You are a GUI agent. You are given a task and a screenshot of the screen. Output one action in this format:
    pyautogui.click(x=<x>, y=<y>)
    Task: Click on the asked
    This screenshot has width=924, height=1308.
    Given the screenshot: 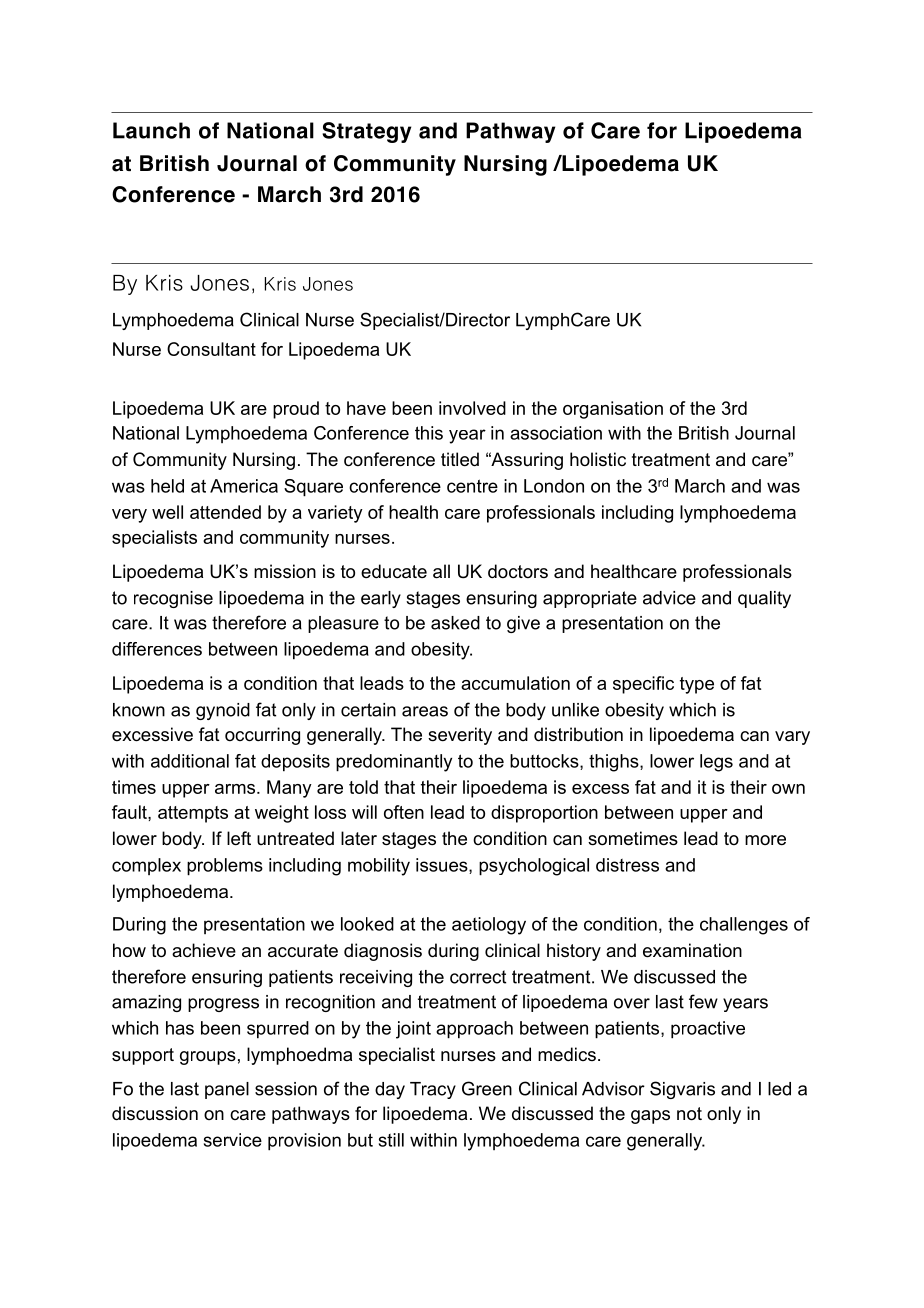 What is the action you would take?
    pyautogui.click(x=455, y=623)
